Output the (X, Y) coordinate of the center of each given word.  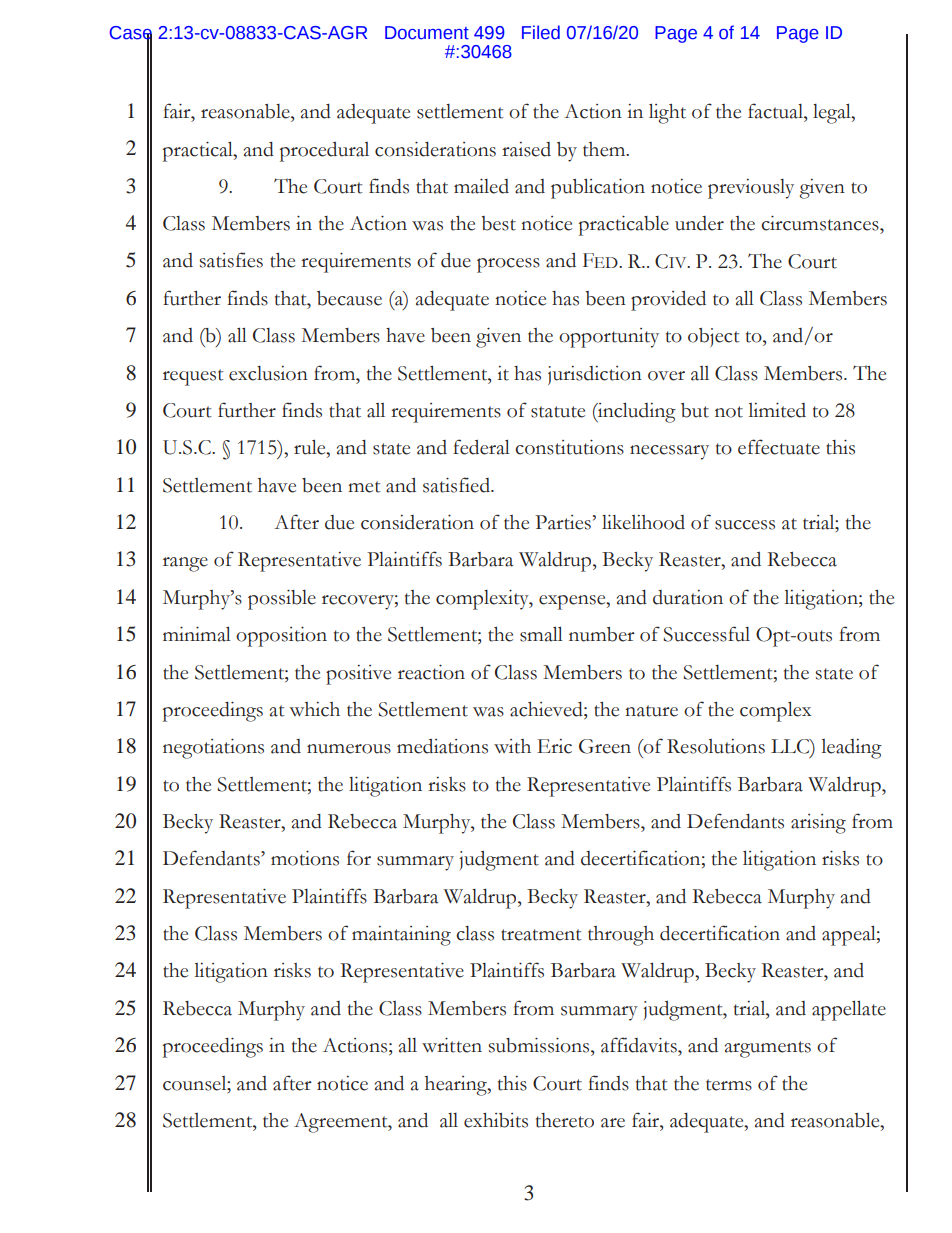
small (541, 634)
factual (776, 111)
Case (131, 34)
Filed (541, 32)
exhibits (496, 1120)
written (452, 1045)
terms (729, 1085)
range (185, 564)
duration (688, 597)
